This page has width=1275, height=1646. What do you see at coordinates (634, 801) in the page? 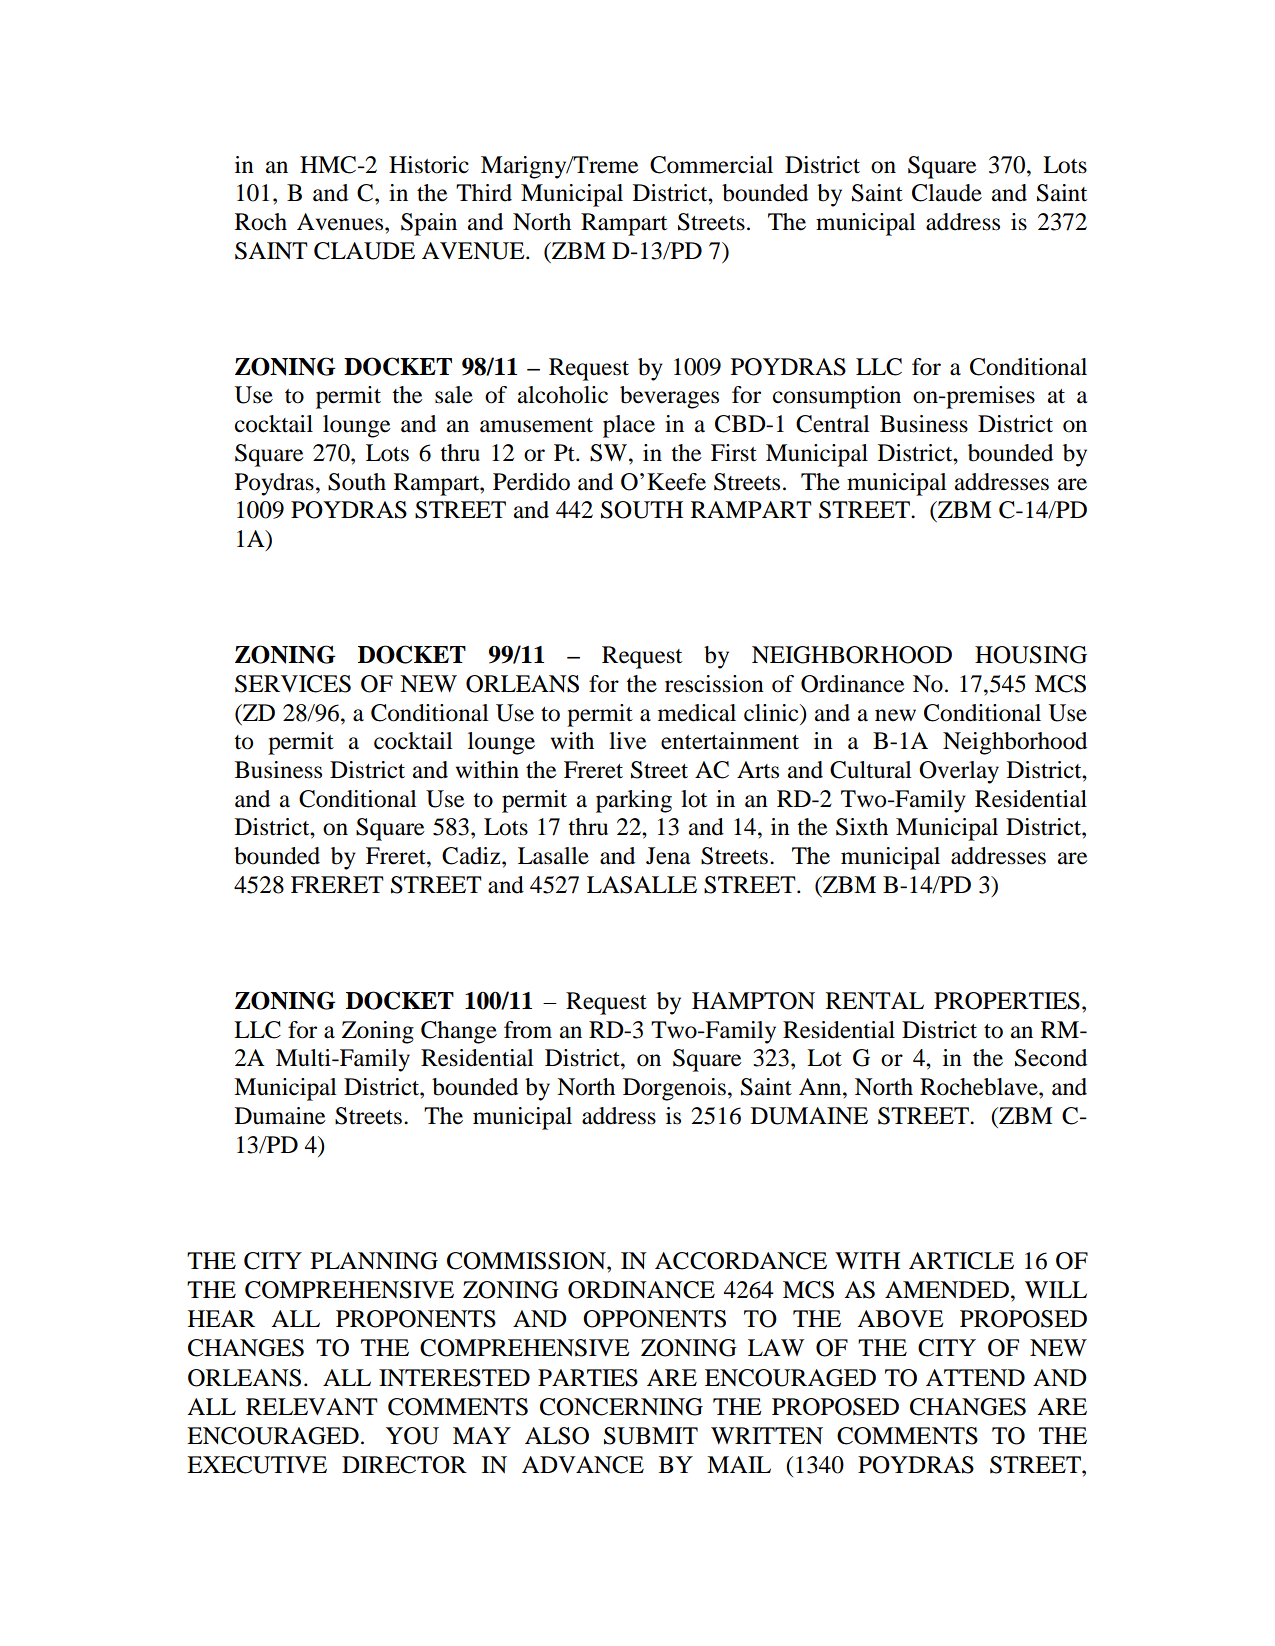
I see `parking` at bounding box center [634, 801].
